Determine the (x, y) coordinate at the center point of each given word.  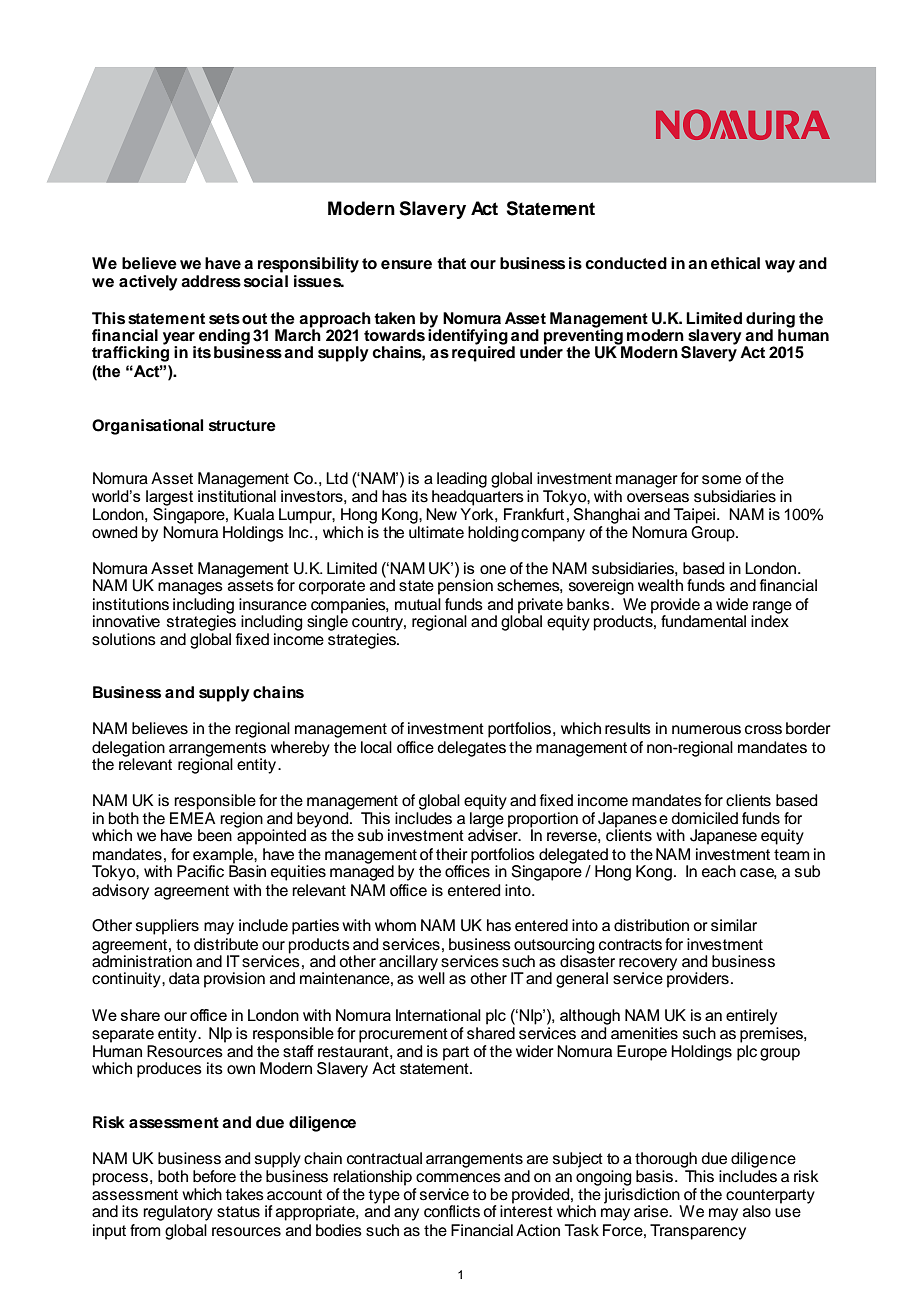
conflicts (452, 1211)
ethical (735, 263)
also (757, 1211)
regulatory (178, 1213)
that (451, 263)
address (211, 281)
